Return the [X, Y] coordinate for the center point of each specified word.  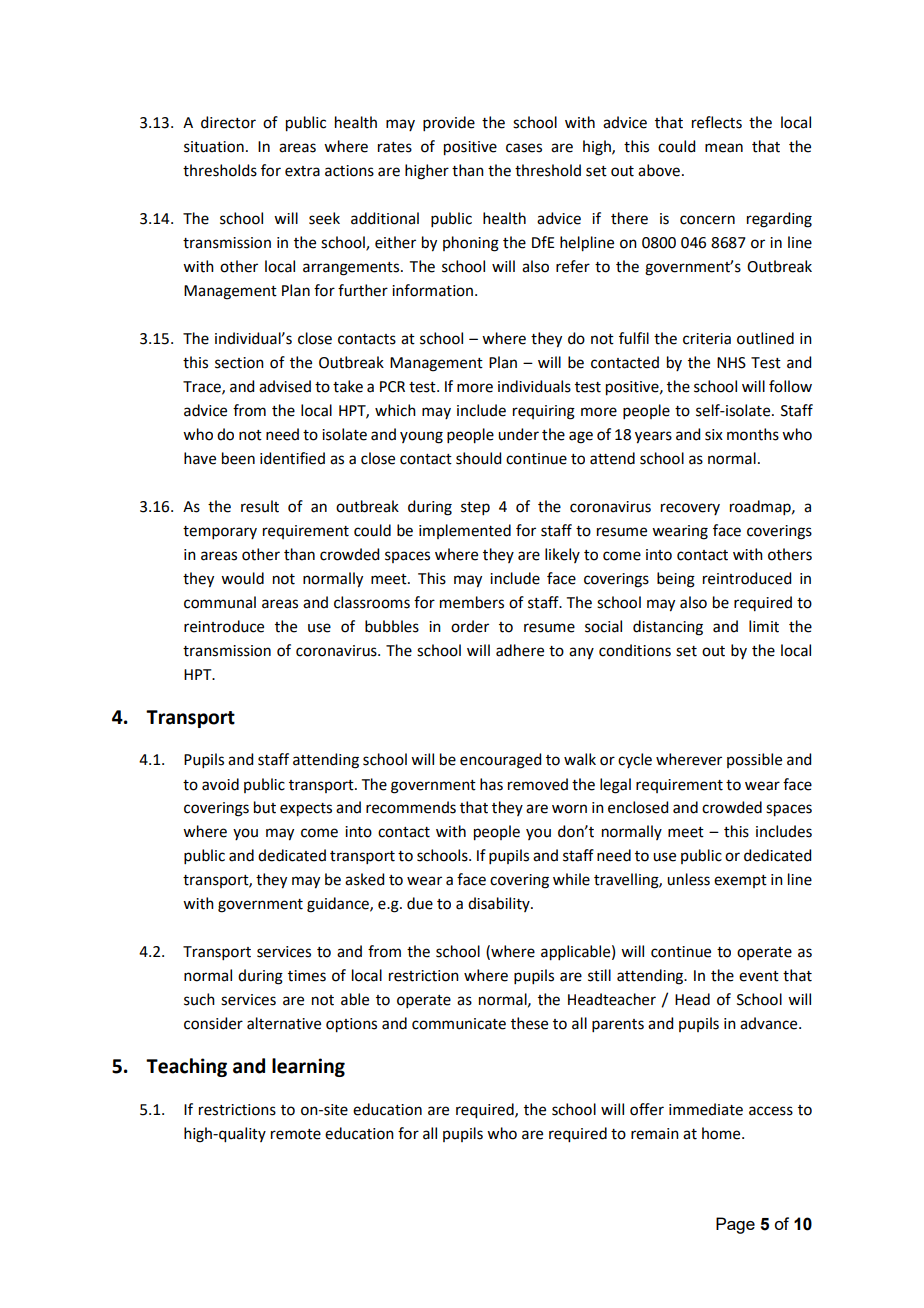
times [307, 976]
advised [285, 386]
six [714, 435]
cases [524, 148]
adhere [520, 650]
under [518, 434]
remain [655, 1134]
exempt [740, 881]
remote [296, 1134]
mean [724, 148]
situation [214, 147]
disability [500, 904]
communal [220, 602]
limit [764, 626]
